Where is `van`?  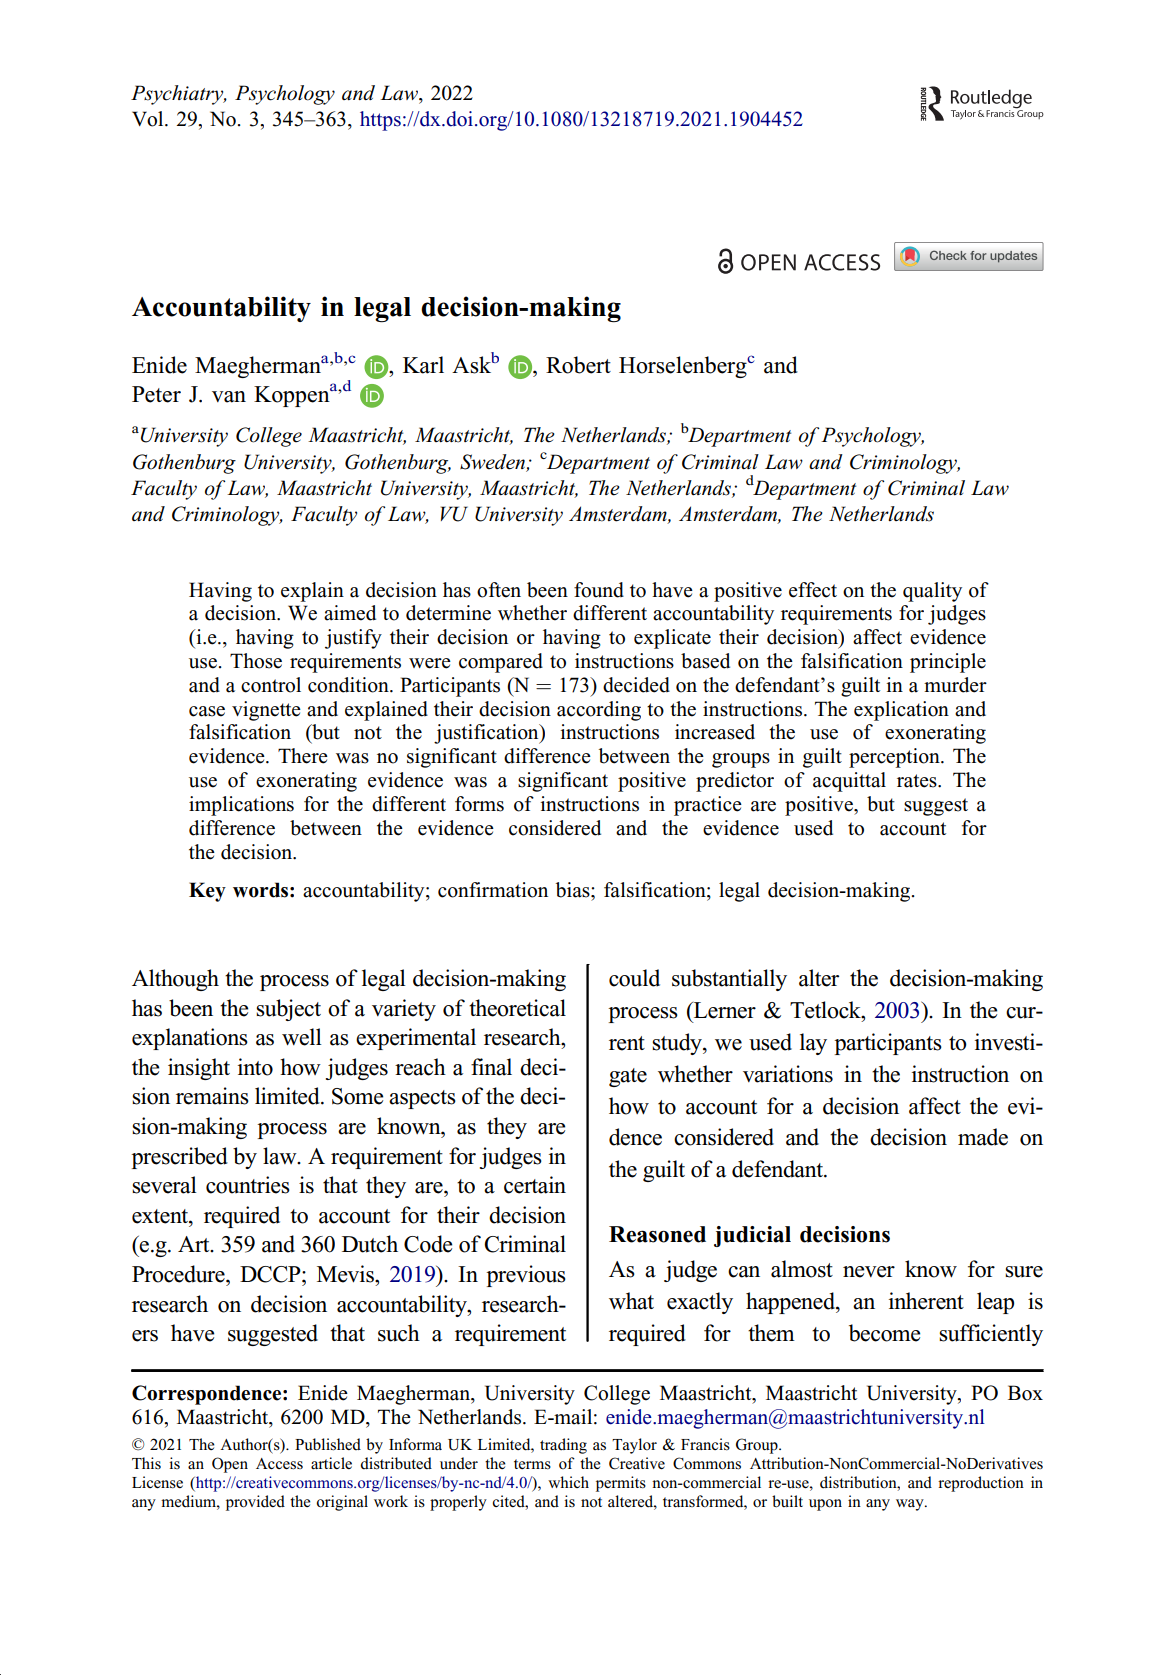
van is located at coordinates (229, 397).
